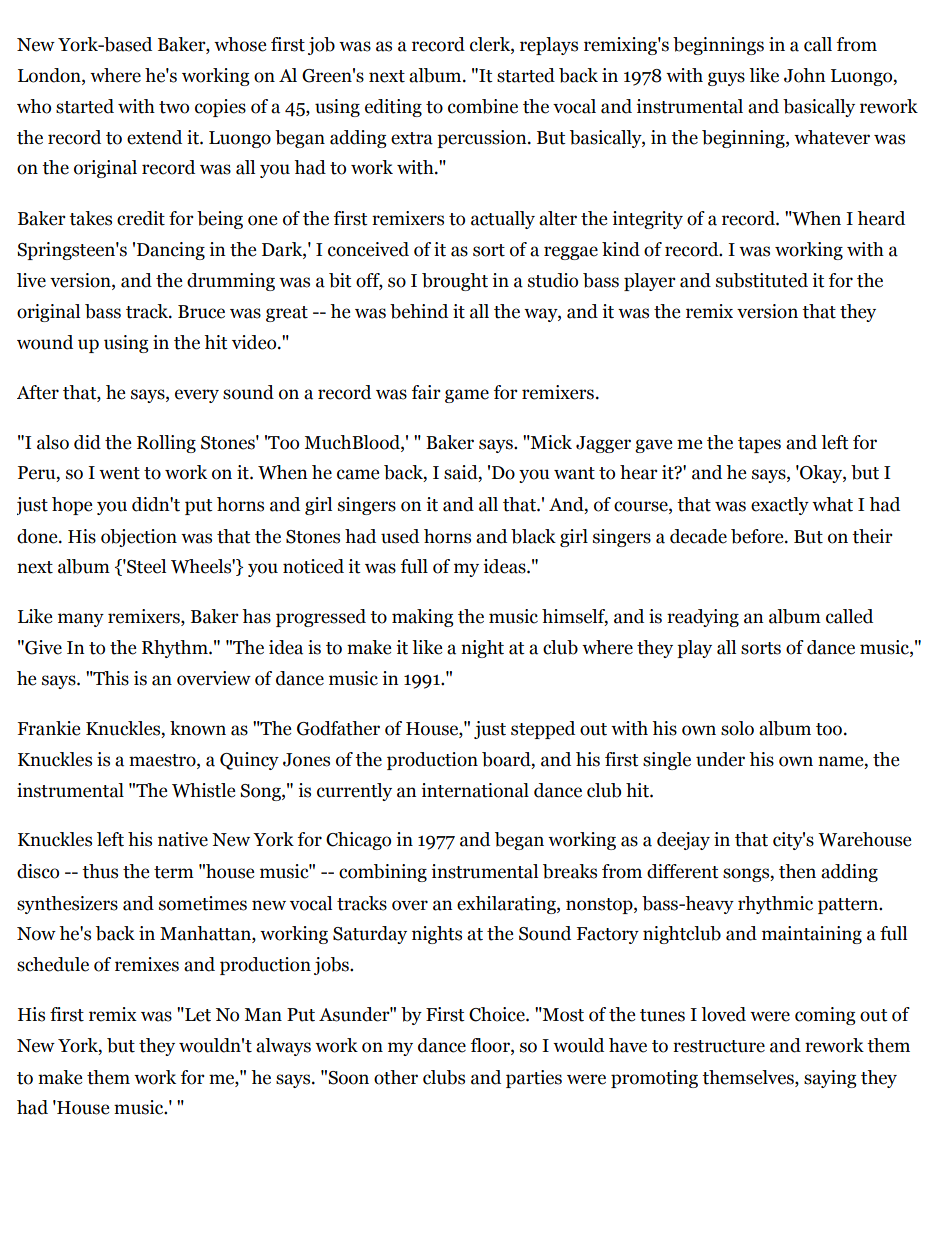 Image resolution: width=952 pixels, height=1233 pixels. I want to click on John, so click(805, 75).
